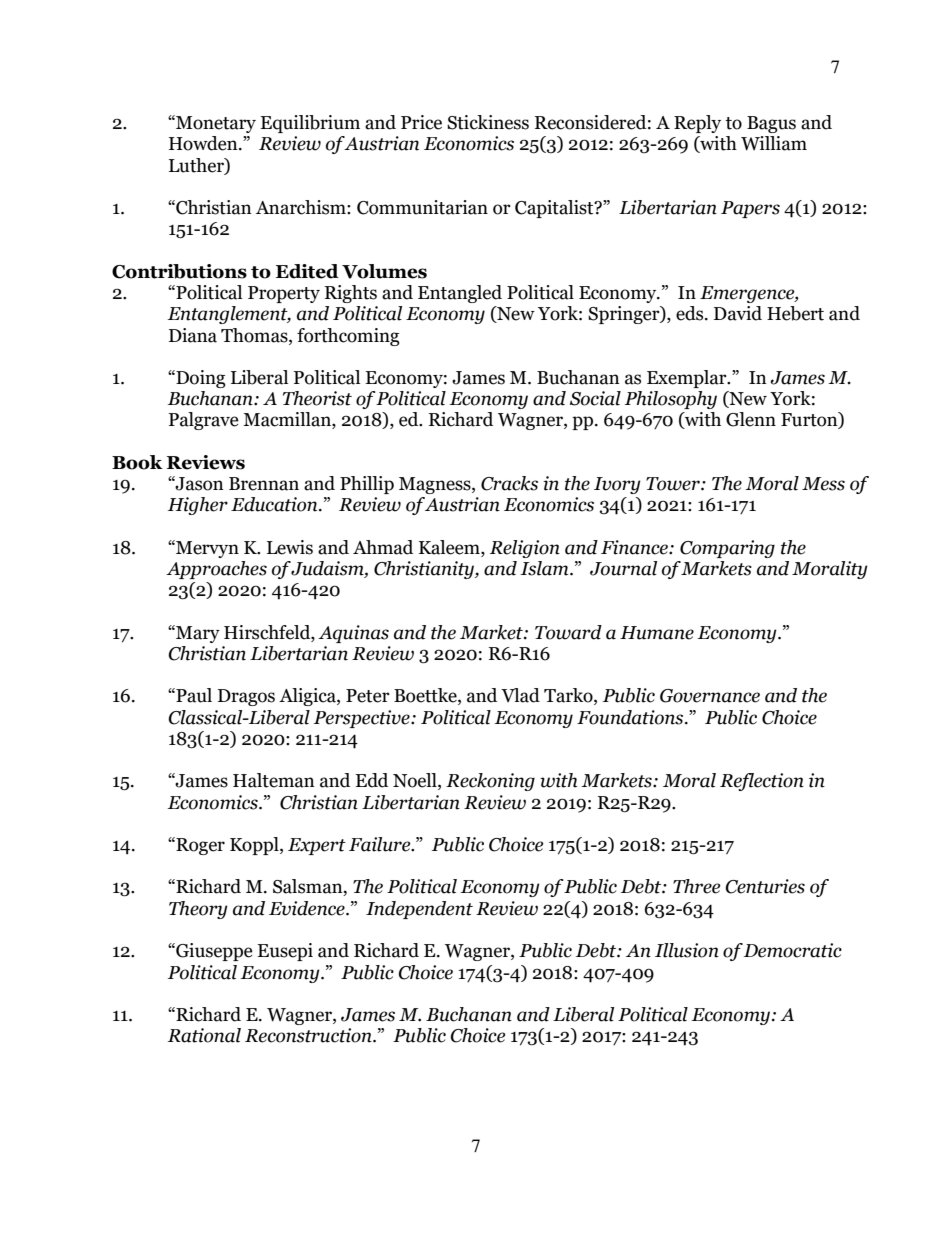  Describe the element at coordinates (204, 421) in the screenshot. I see `Palgrave` at that location.
